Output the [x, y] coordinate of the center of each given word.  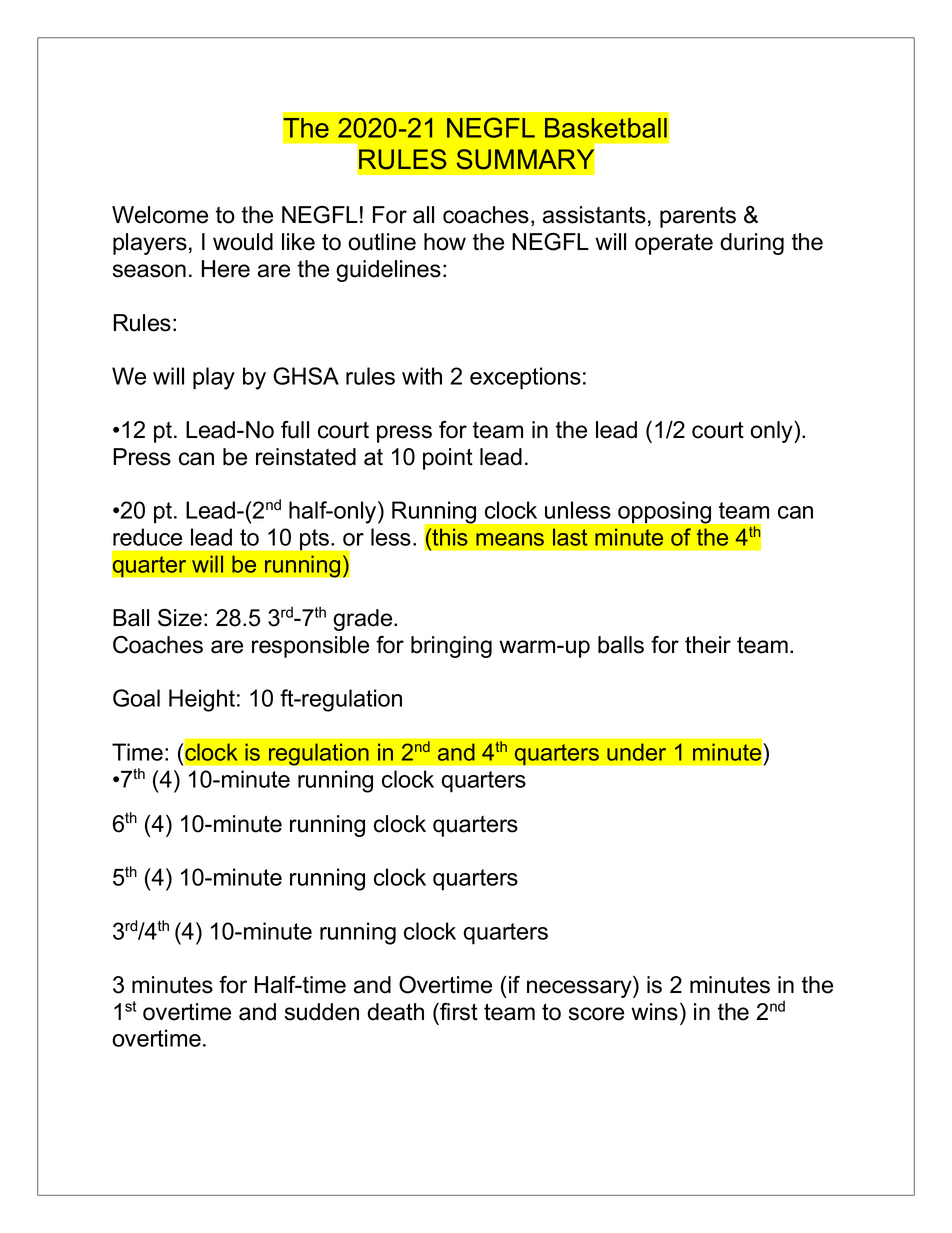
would [243, 242]
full [295, 430]
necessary [580, 989]
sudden [322, 1012]
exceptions [525, 378]
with [422, 376]
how [445, 242]
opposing [664, 512]
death [395, 1012]
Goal [136, 698]
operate [674, 244]
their [708, 645]
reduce [147, 537]
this [449, 538]
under [636, 752]
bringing [451, 647]
